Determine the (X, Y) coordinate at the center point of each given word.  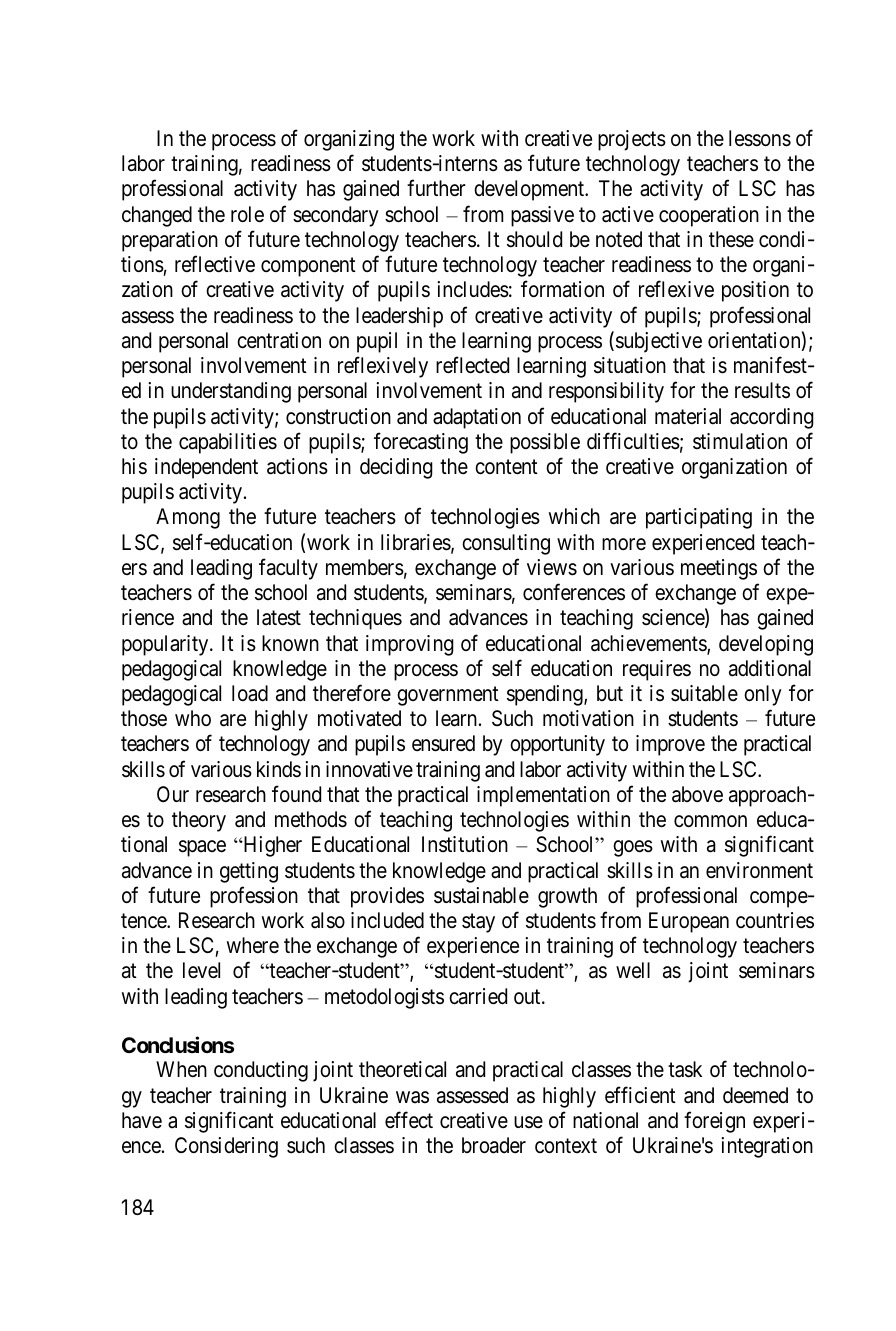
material (688, 416)
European (689, 922)
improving (410, 645)
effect (409, 1120)
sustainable (481, 895)
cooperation (709, 216)
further (436, 188)
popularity (166, 645)
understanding (231, 392)
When (181, 1069)
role (247, 214)
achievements (649, 644)
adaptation (477, 418)
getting (249, 872)
